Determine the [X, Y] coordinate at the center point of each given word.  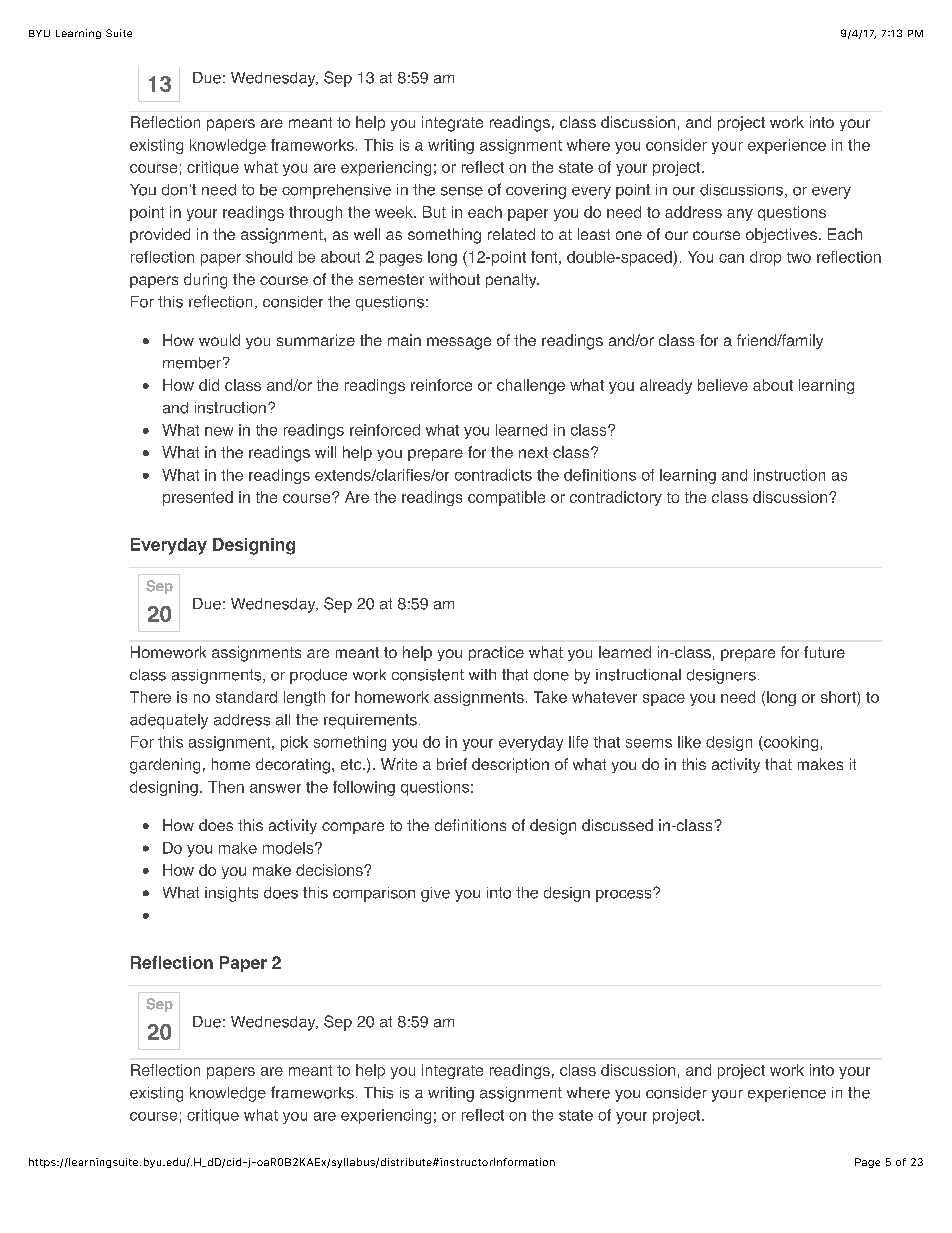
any [740, 215]
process [625, 895]
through [315, 213]
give [435, 894]
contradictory [616, 498]
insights [231, 894]
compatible [506, 498]
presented [198, 498]
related [511, 234]
